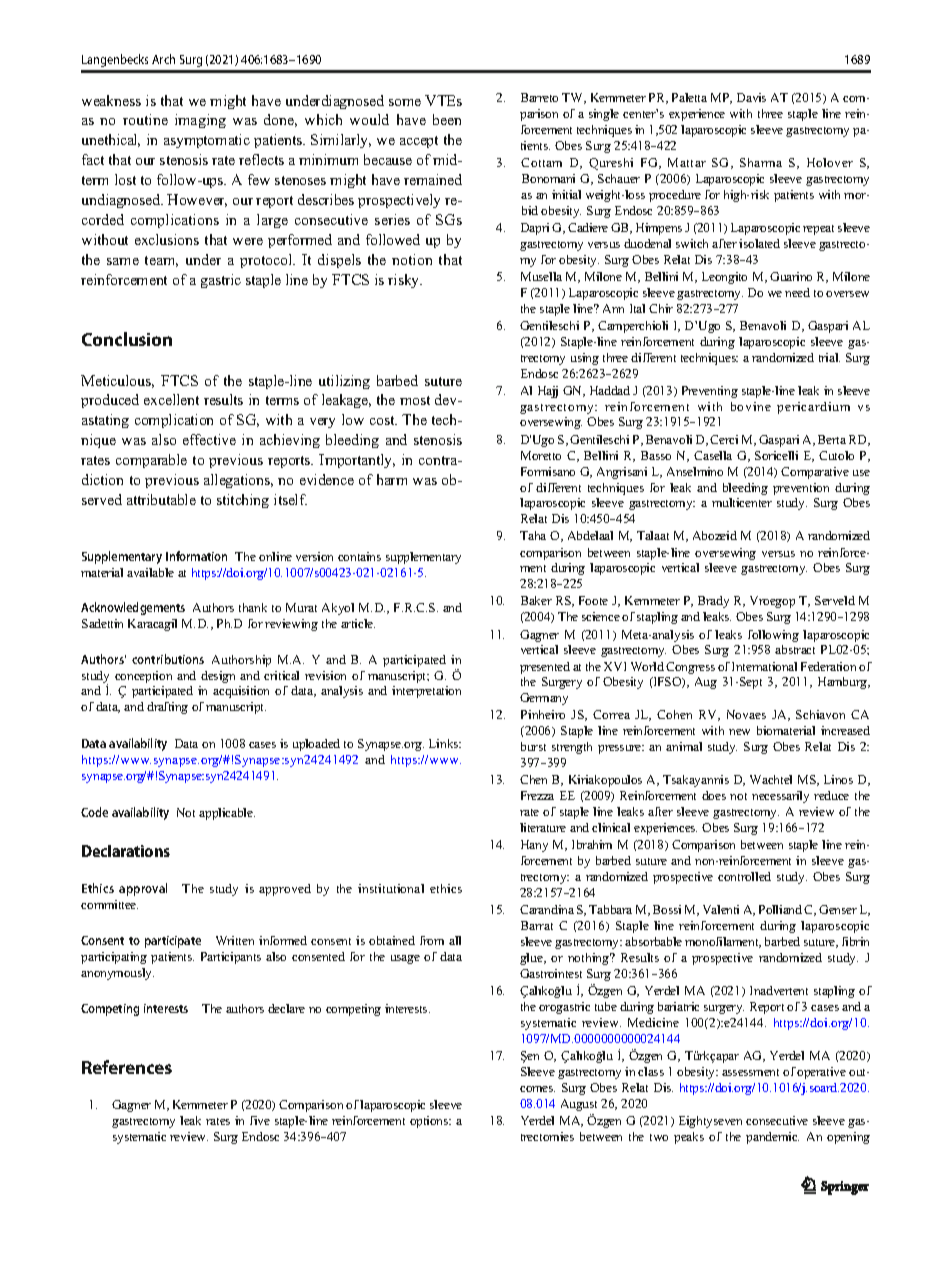  I want to click on Brady, so click(713, 602).
